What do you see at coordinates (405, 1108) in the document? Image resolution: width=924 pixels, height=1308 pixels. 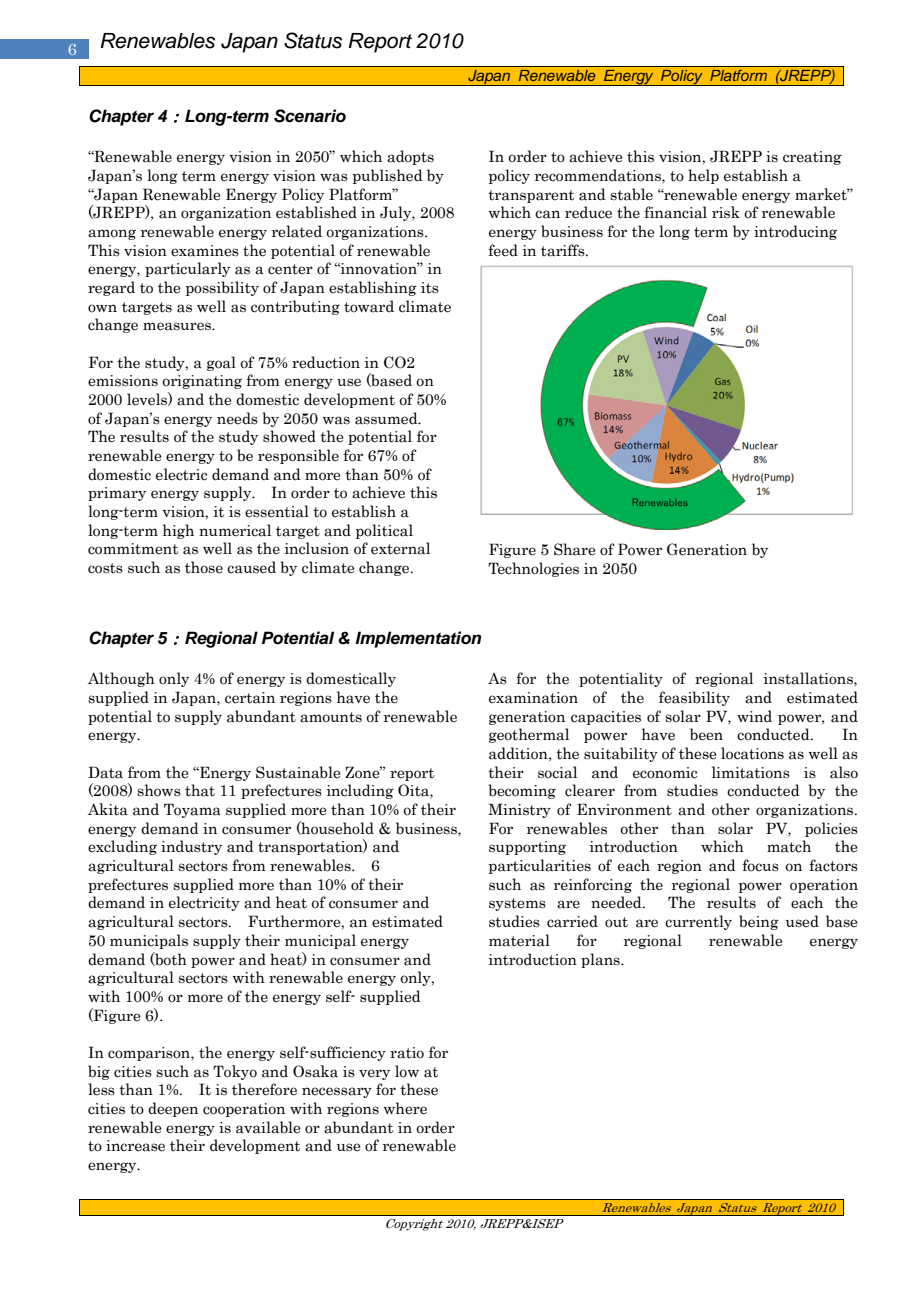 I see `where` at bounding box center [405, 1108].
